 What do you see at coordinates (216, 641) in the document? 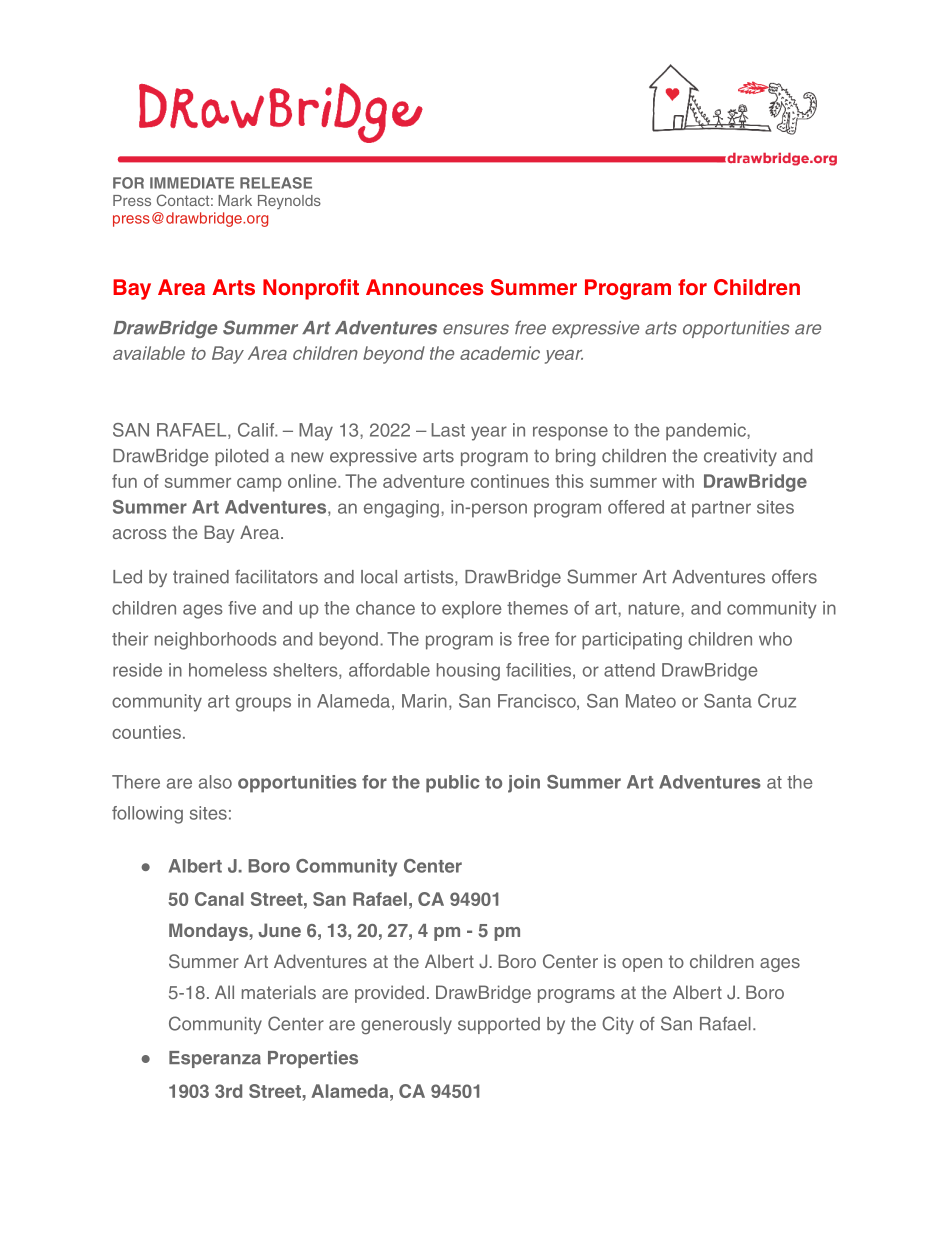
I see `neighborhoods` at bounding box center [216, 641].
